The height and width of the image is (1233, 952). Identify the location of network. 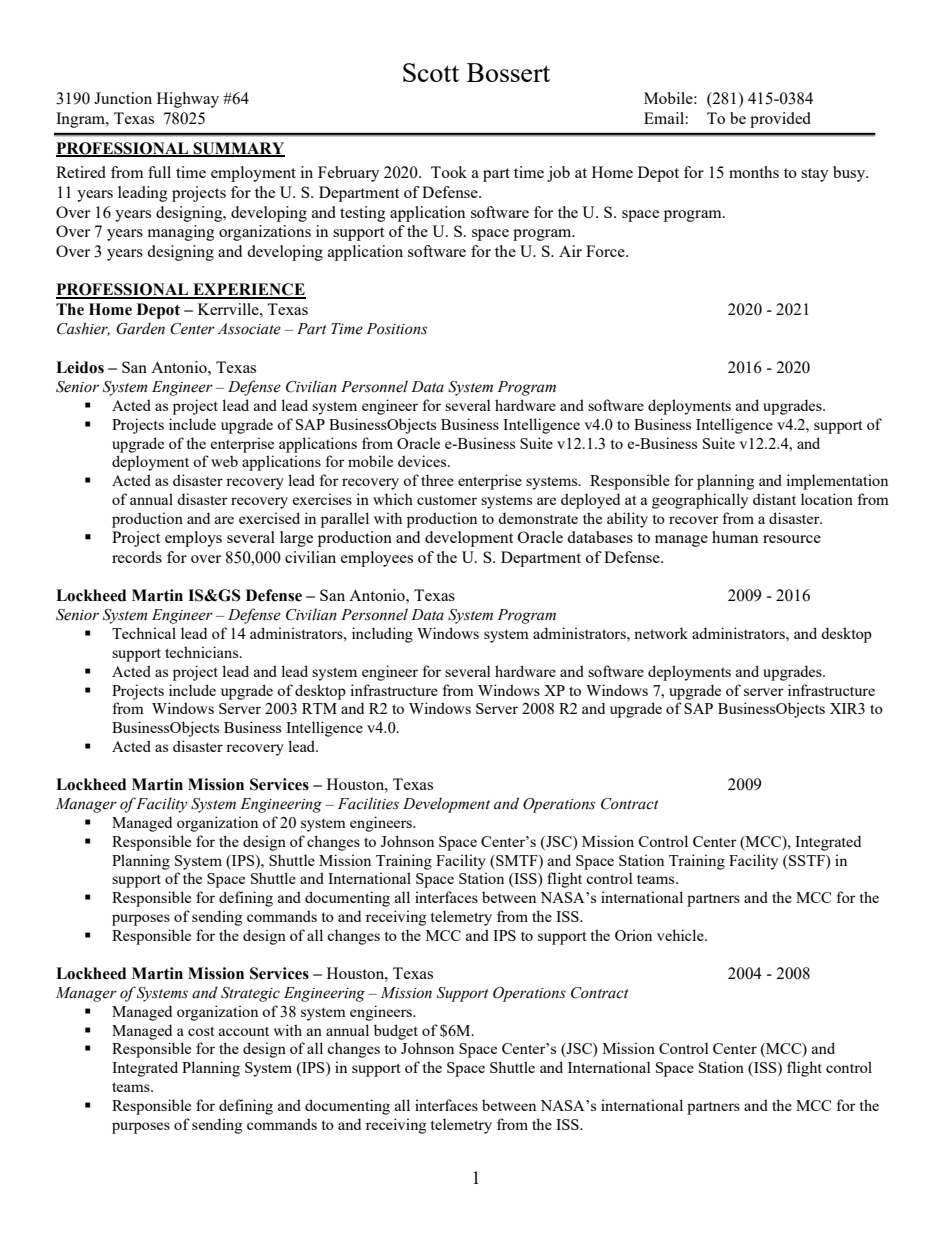
(661, 633).
